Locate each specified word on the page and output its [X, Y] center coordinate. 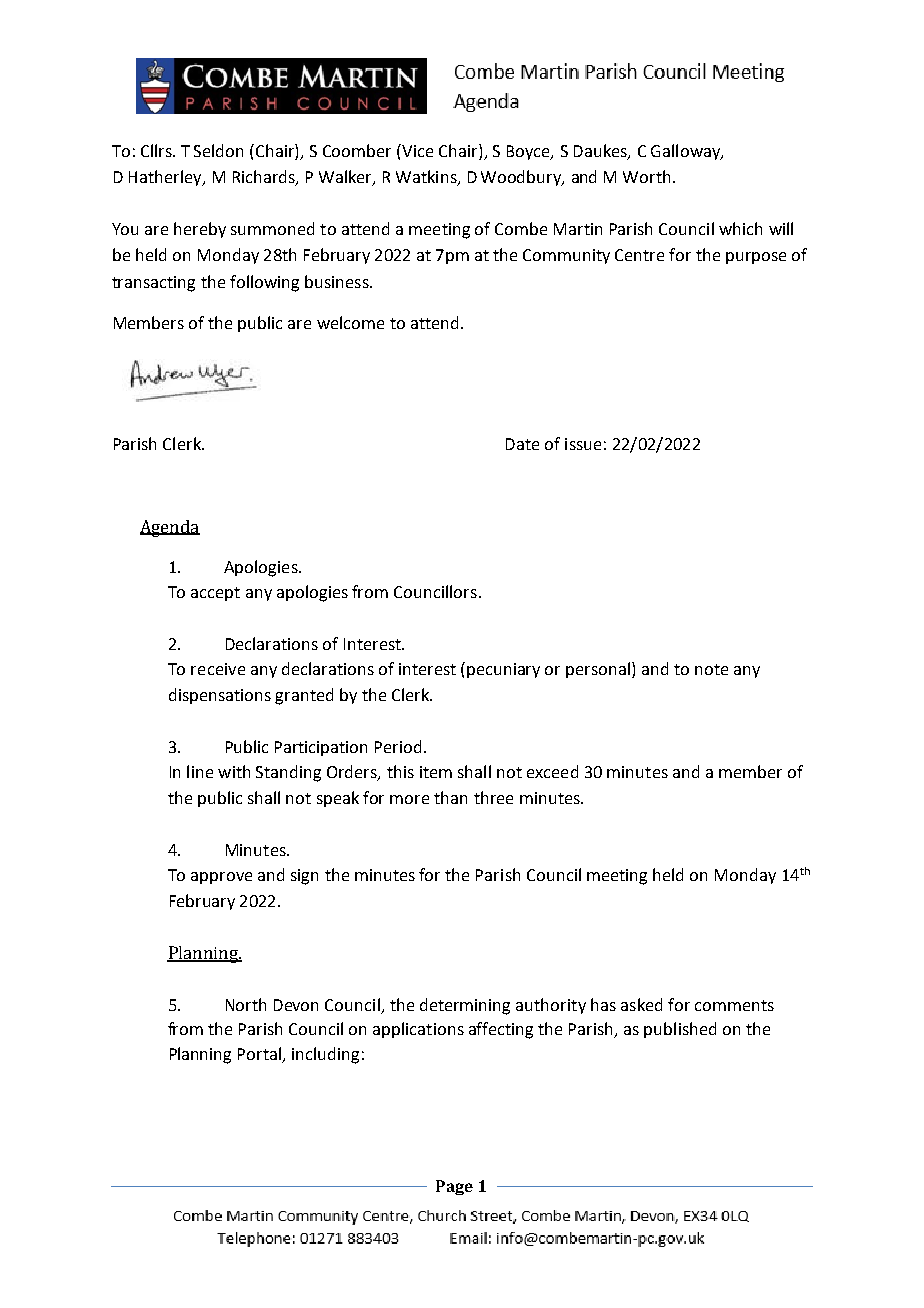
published [680, 1030]
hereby [200, 230]
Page [454, 1187]
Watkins [427, 178]
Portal [261, 1054]
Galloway [687, 152]
